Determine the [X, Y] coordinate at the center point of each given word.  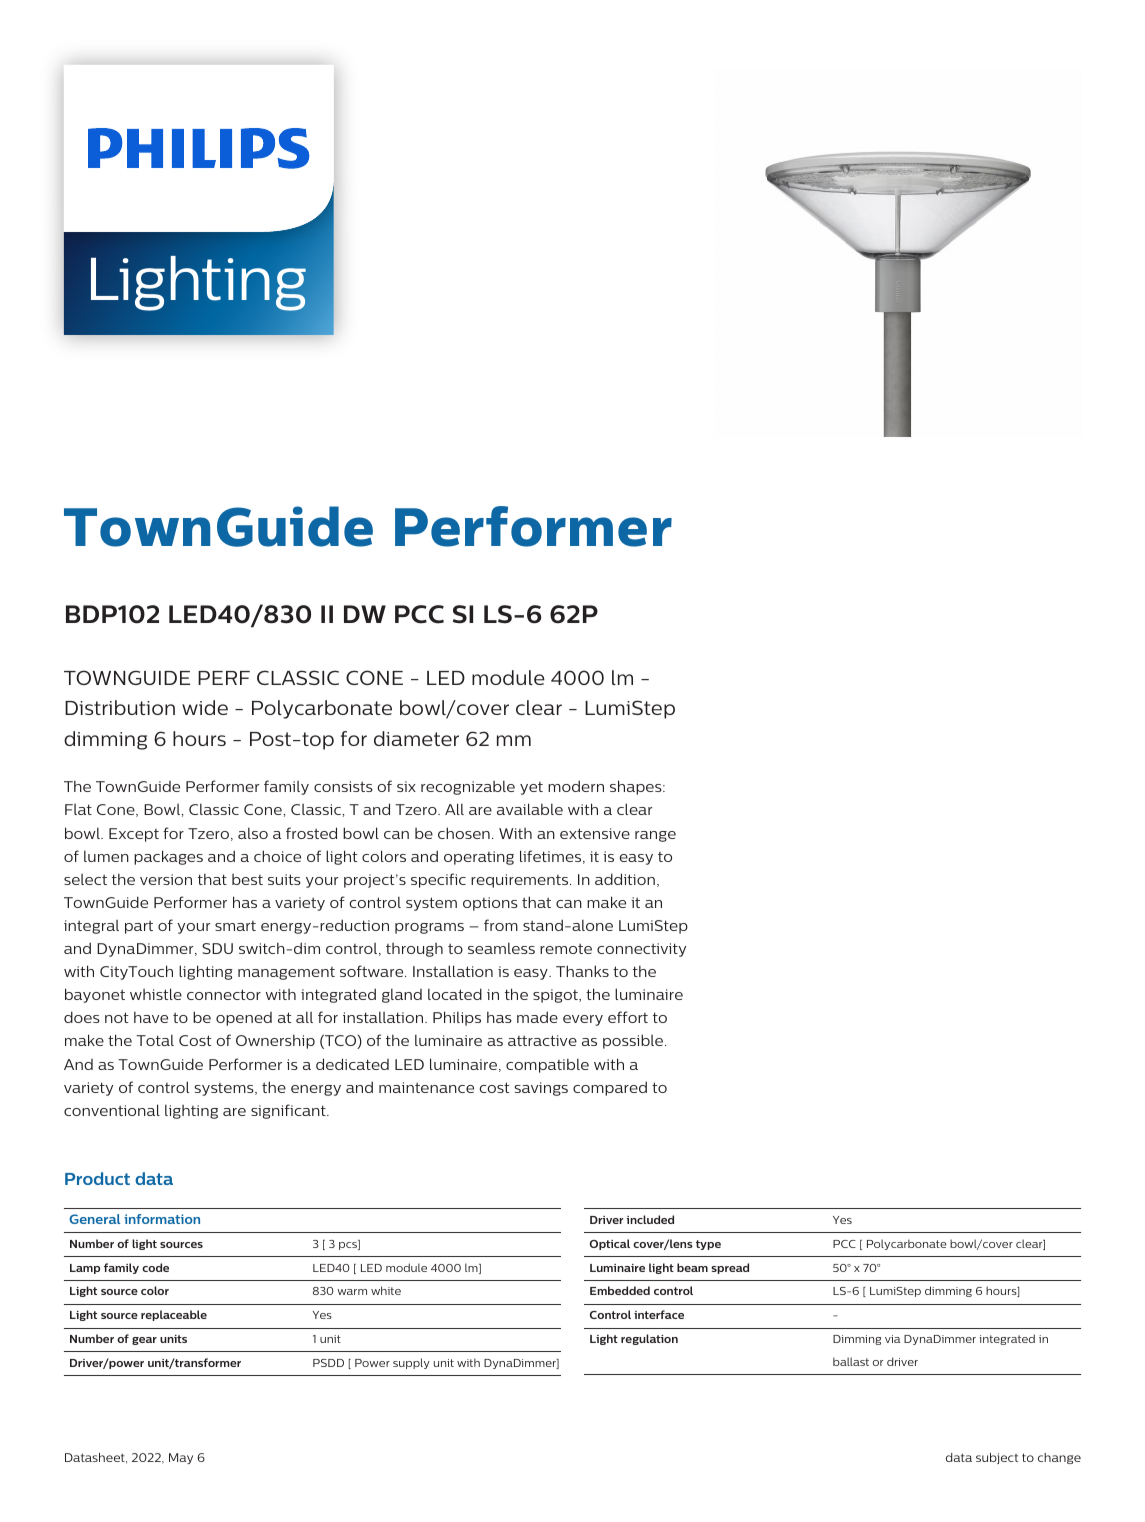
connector [224, 994]
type [708, 1245]
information [162, 1219]
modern [576, 786]
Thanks [582, 971]
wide [205, 707]
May [181, 1458]
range [655, 836]
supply [411, 1363]
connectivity [641, 950]
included [650, 1219]
